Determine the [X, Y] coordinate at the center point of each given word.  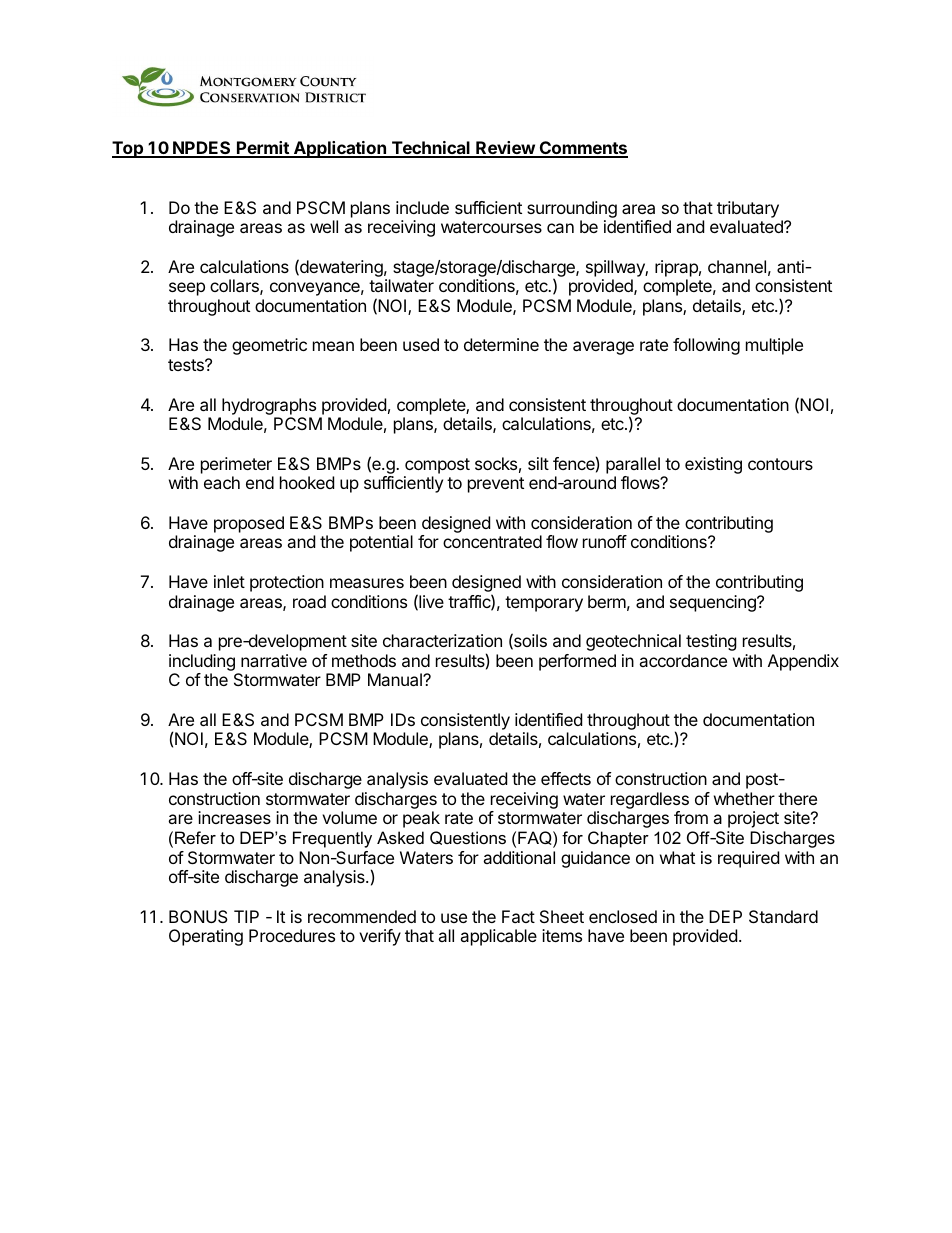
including [202, 662]
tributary [748, 209]
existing [713, 465]
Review [505, 149]
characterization [442, 640]
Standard [783, 916]
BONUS [198, 916]
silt [538, 463]
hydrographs [269, 406]
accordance [683, 660]
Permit [263, 149]
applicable [498, 937]
